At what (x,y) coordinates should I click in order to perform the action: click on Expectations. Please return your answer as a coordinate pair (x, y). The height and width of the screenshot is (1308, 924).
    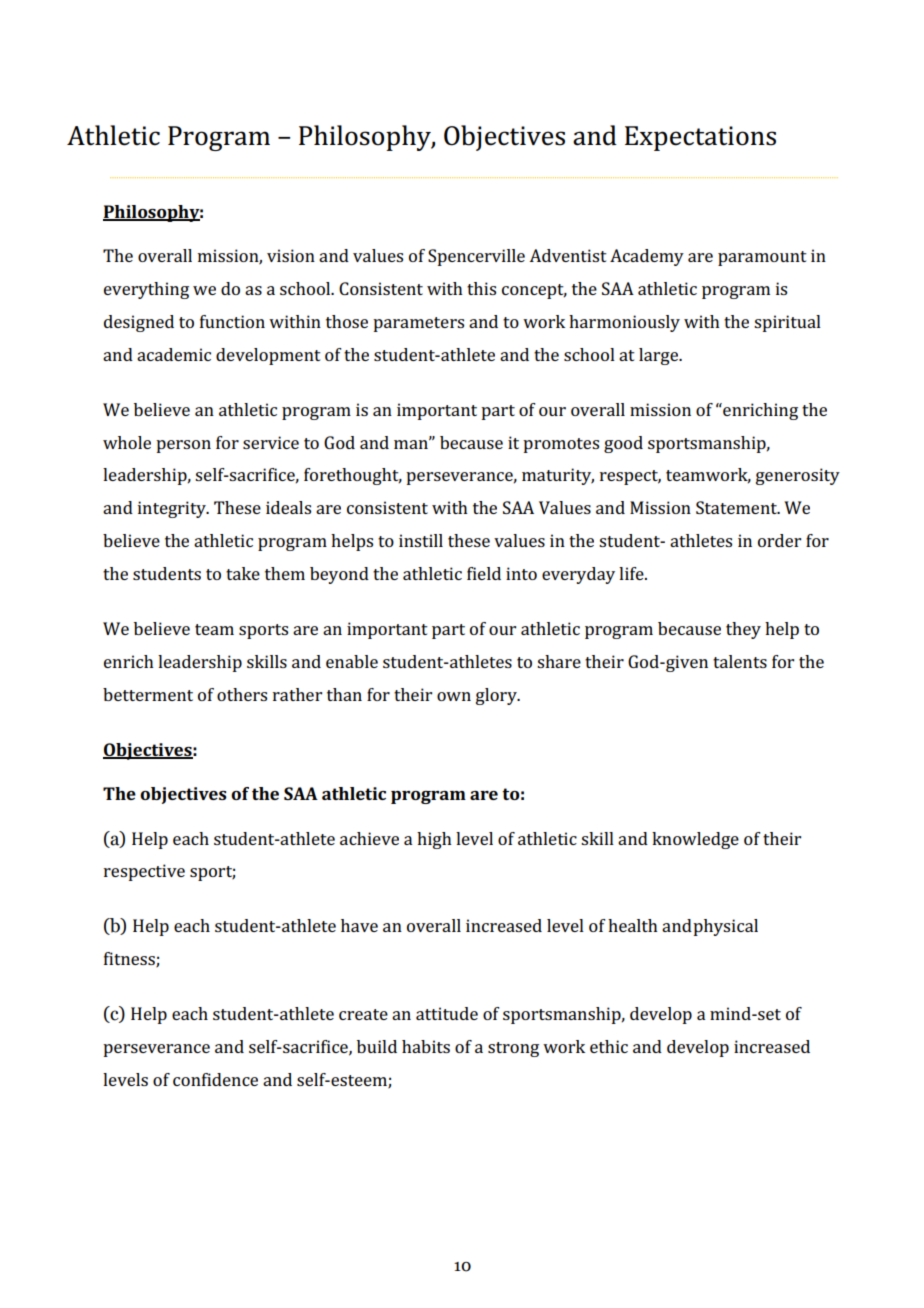
    Looking at the image, I should click on (700, 138).
